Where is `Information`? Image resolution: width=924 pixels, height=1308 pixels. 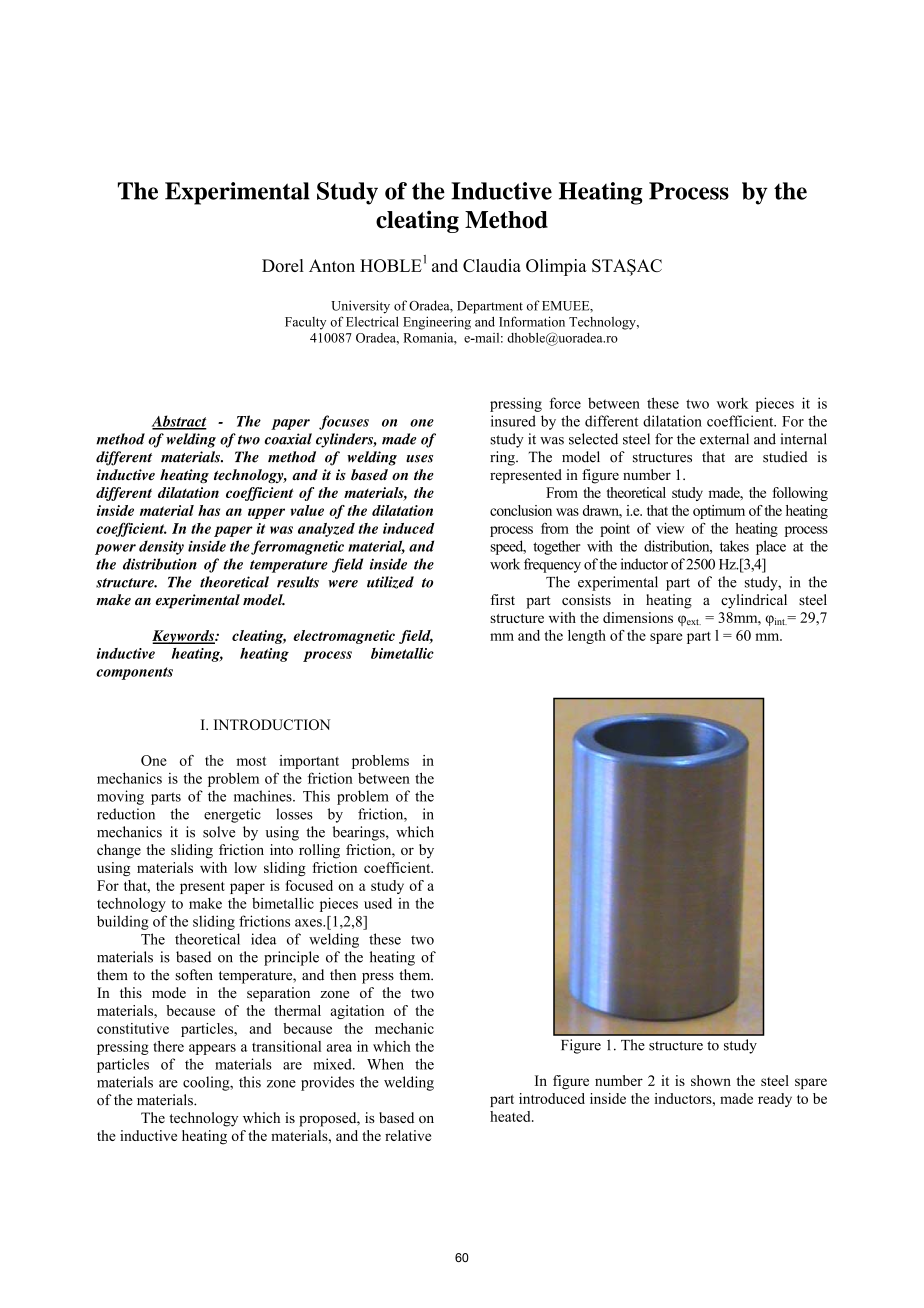
Information is located at coordinates (532, 321).
